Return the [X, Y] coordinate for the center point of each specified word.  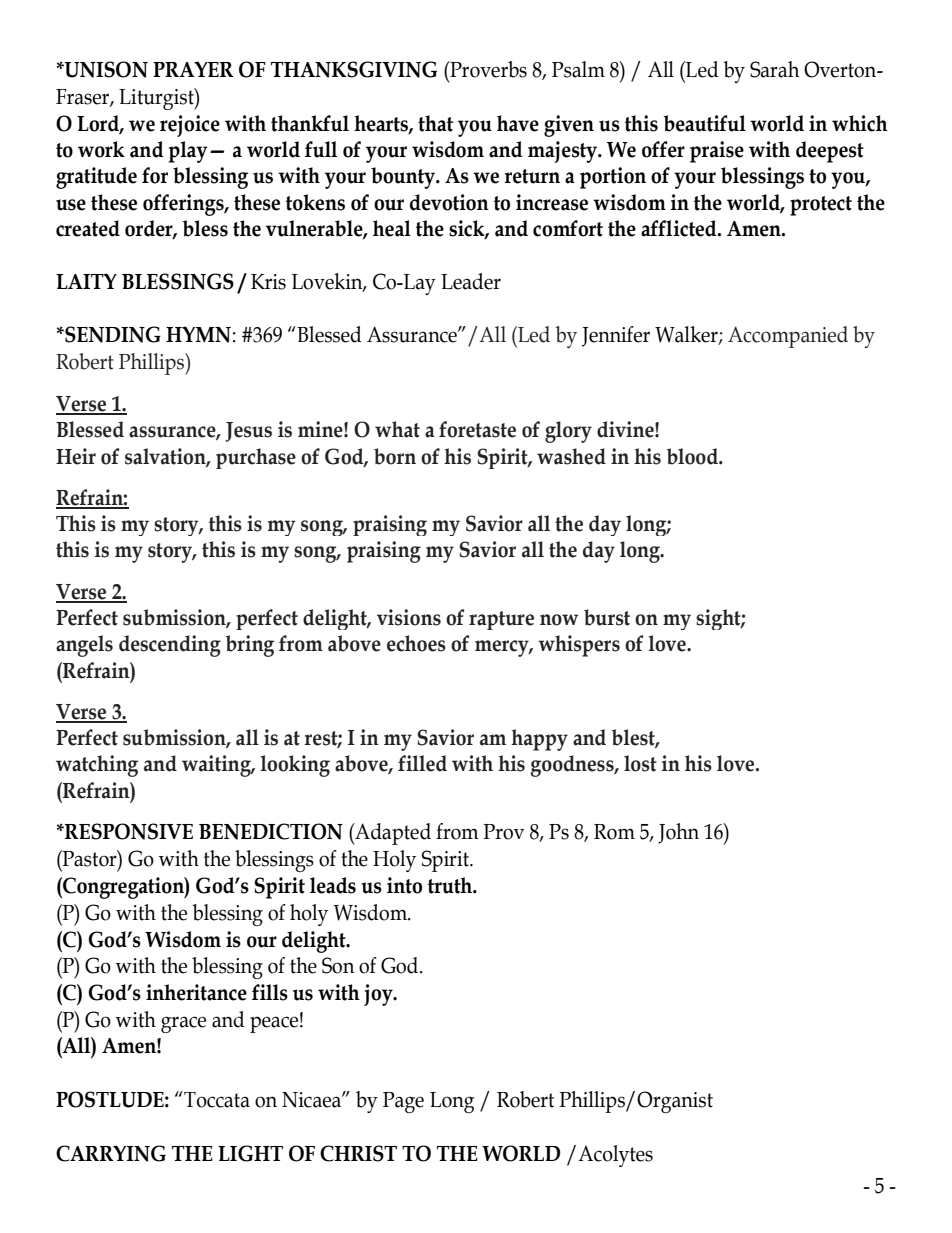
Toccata [216, 1099]
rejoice [190, 126]
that [435, 123]
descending [170, 646]
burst [607, 617]
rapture [501, 620]
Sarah [774, 69]
